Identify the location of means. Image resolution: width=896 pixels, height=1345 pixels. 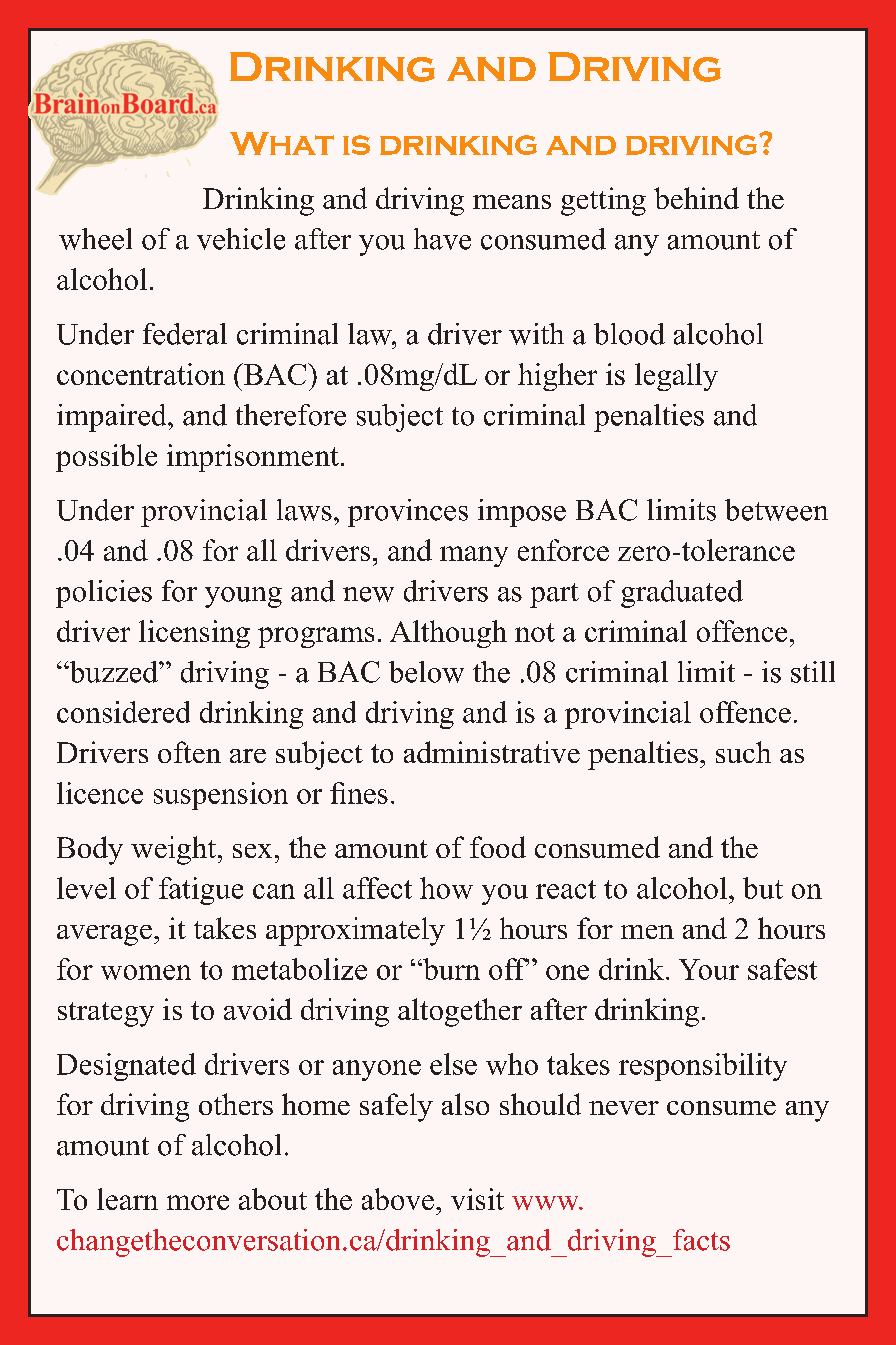
(512, 202).
